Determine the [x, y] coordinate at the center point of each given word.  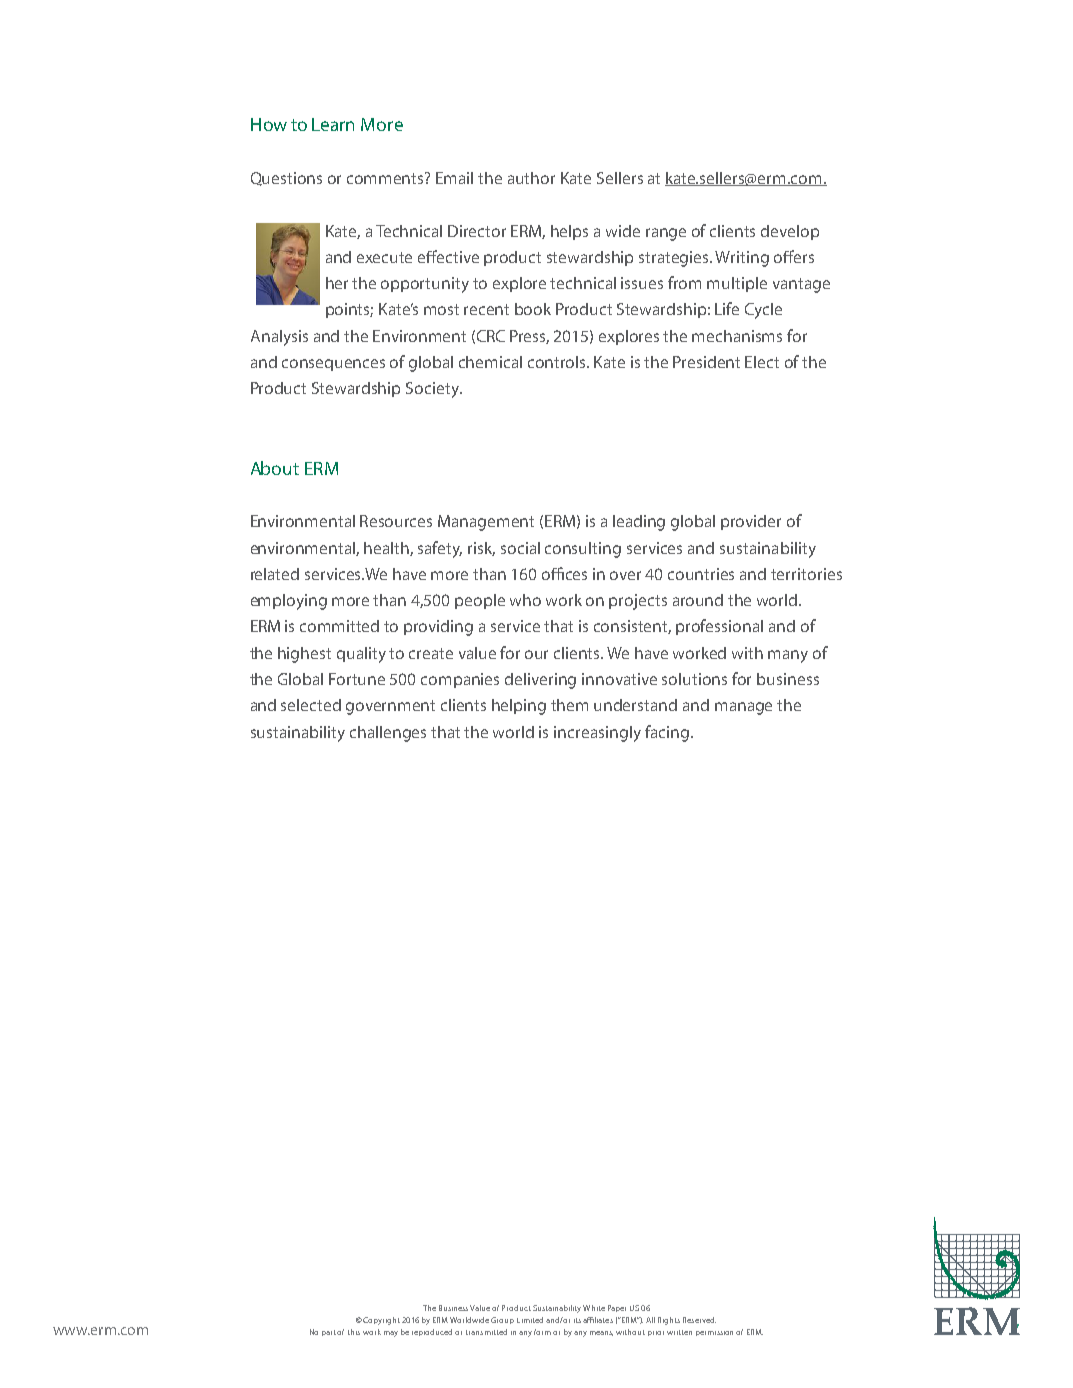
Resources [396, 521]
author [531, 178]
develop [790, 232]
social [520, 548]
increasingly [597, 734]
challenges [388, 734]
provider [751, 522]
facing [668, 733]
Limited [530, 1320]
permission [714, 1333]
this [354, 1332]
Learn [333, 124]
